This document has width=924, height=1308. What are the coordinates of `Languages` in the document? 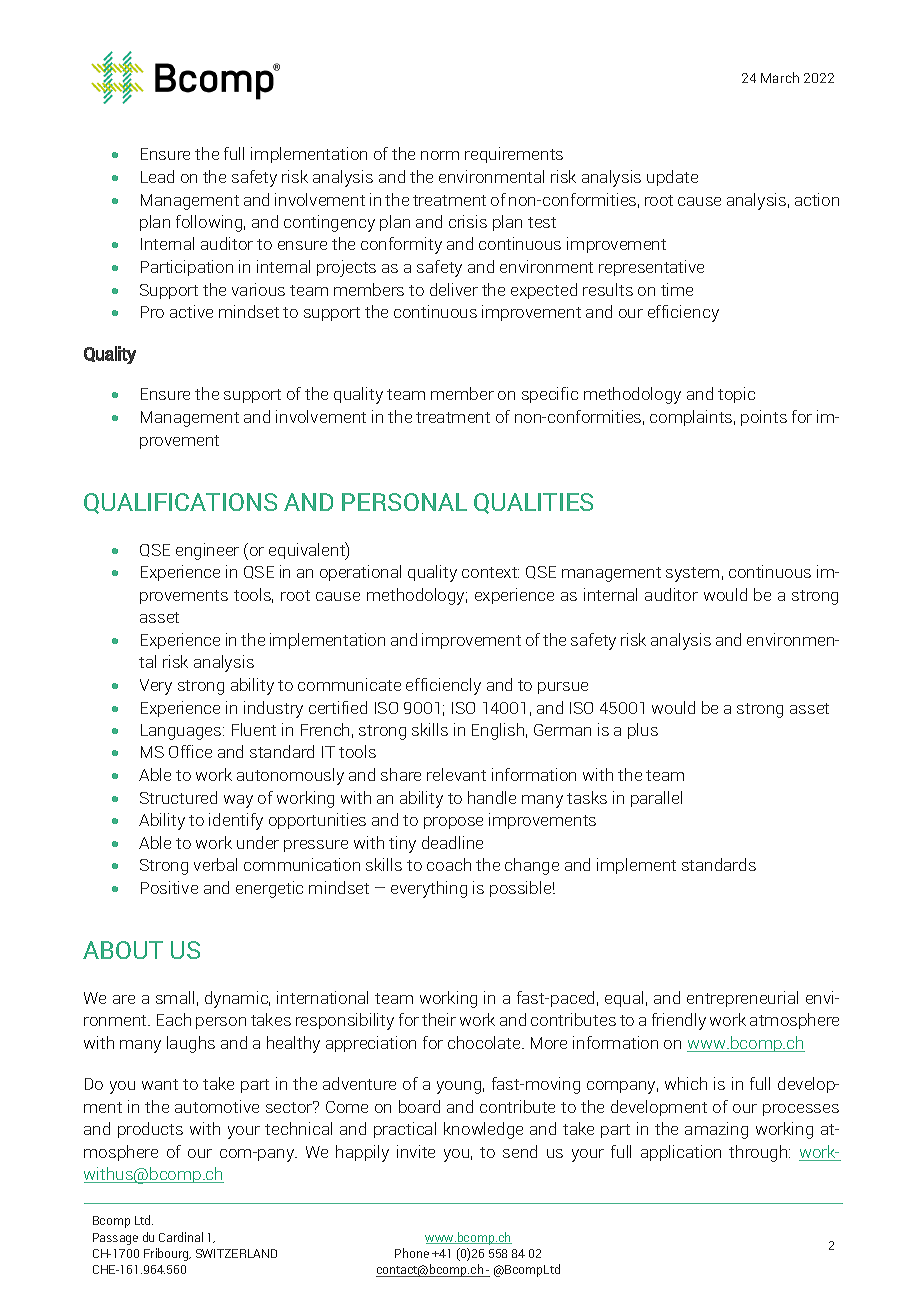 It's located at (182, 732).
